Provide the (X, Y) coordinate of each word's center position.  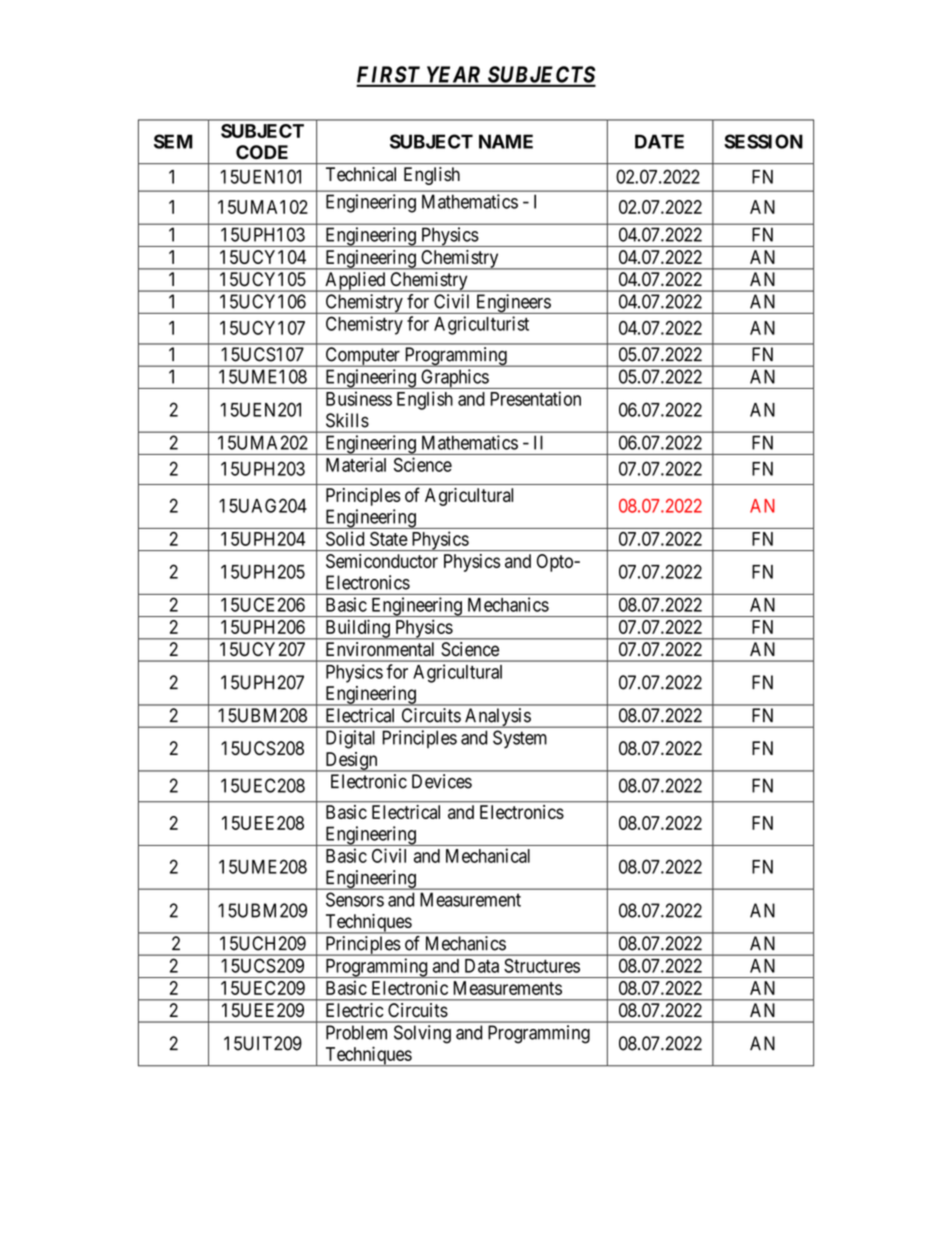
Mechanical (488, 855)
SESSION (763, 141)
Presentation (536, 398)
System (520, 739)
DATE (659, 141)
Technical (361, 174)
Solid (345, 538)
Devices (442, 781)
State (389, 539)
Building (357, 629)
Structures (542, 965)
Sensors (355, 899)
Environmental (380, 649)
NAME (506, 141)
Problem (356, 1032)
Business (359, 398)
